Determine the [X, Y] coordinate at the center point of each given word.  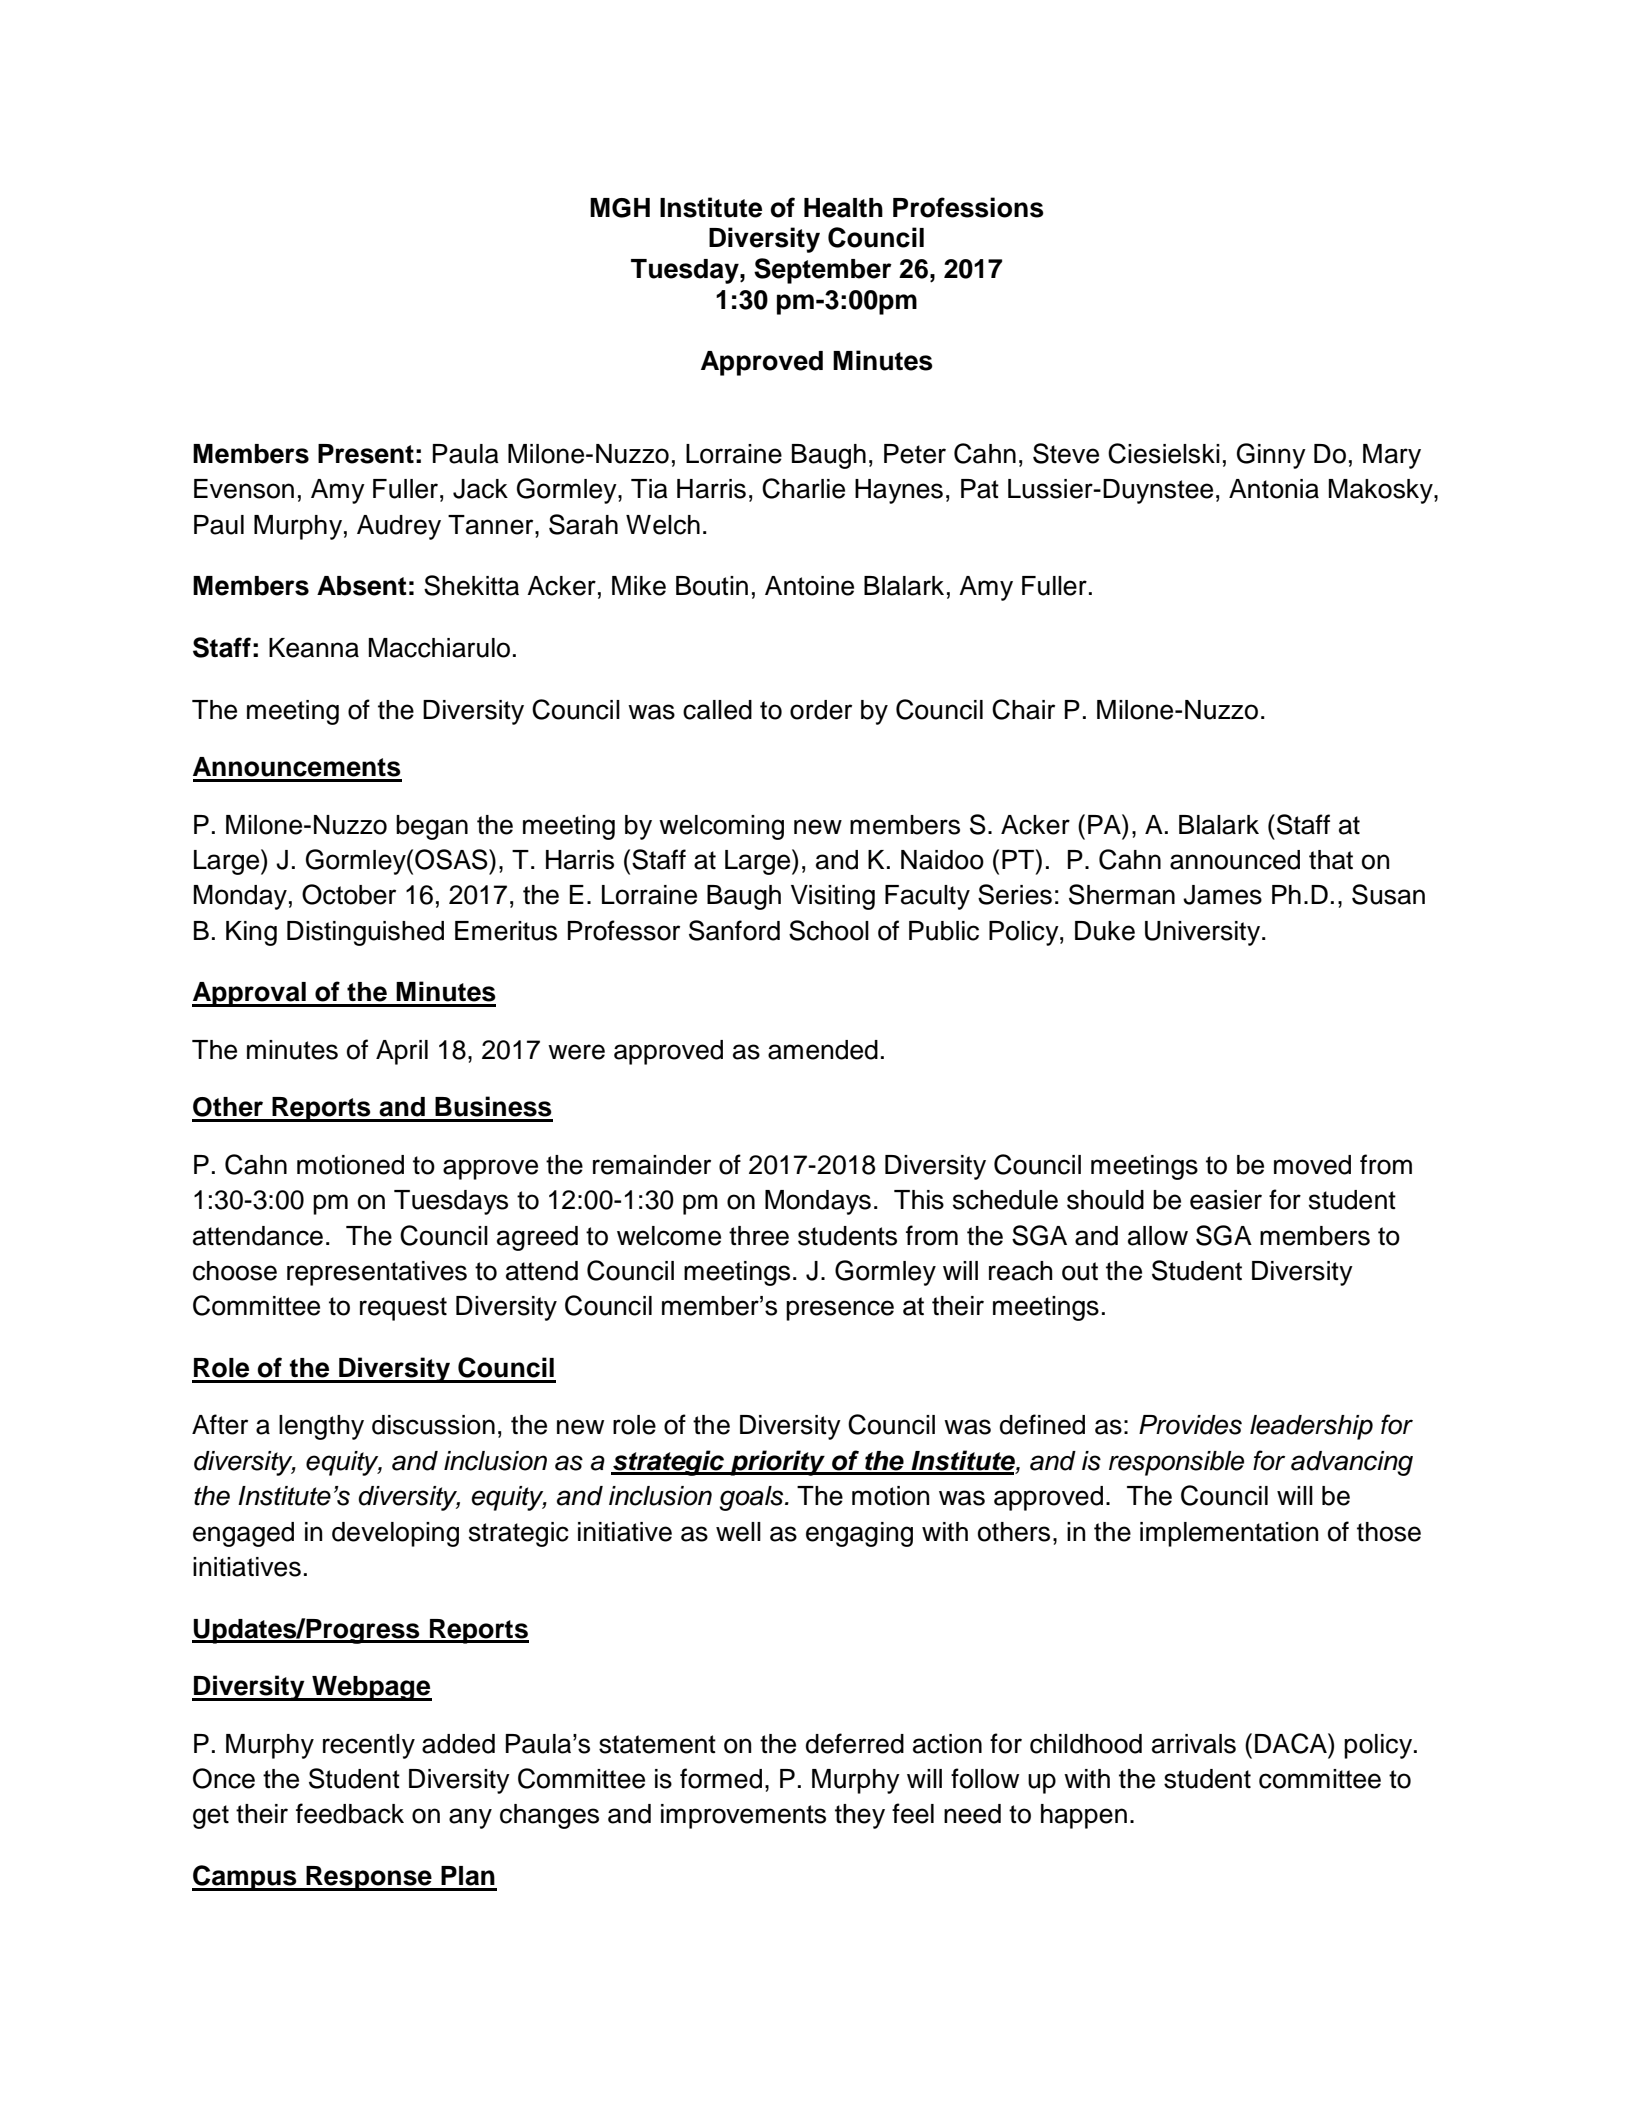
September [823, 271]
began [432, 827]
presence [840, 1310]
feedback [350, 1813]
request [403, 1309]
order [821, 710]
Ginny [1271, 456]
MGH [620, 208]
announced [1235, 860]
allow [1158, 1236]
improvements [743, 1816]
